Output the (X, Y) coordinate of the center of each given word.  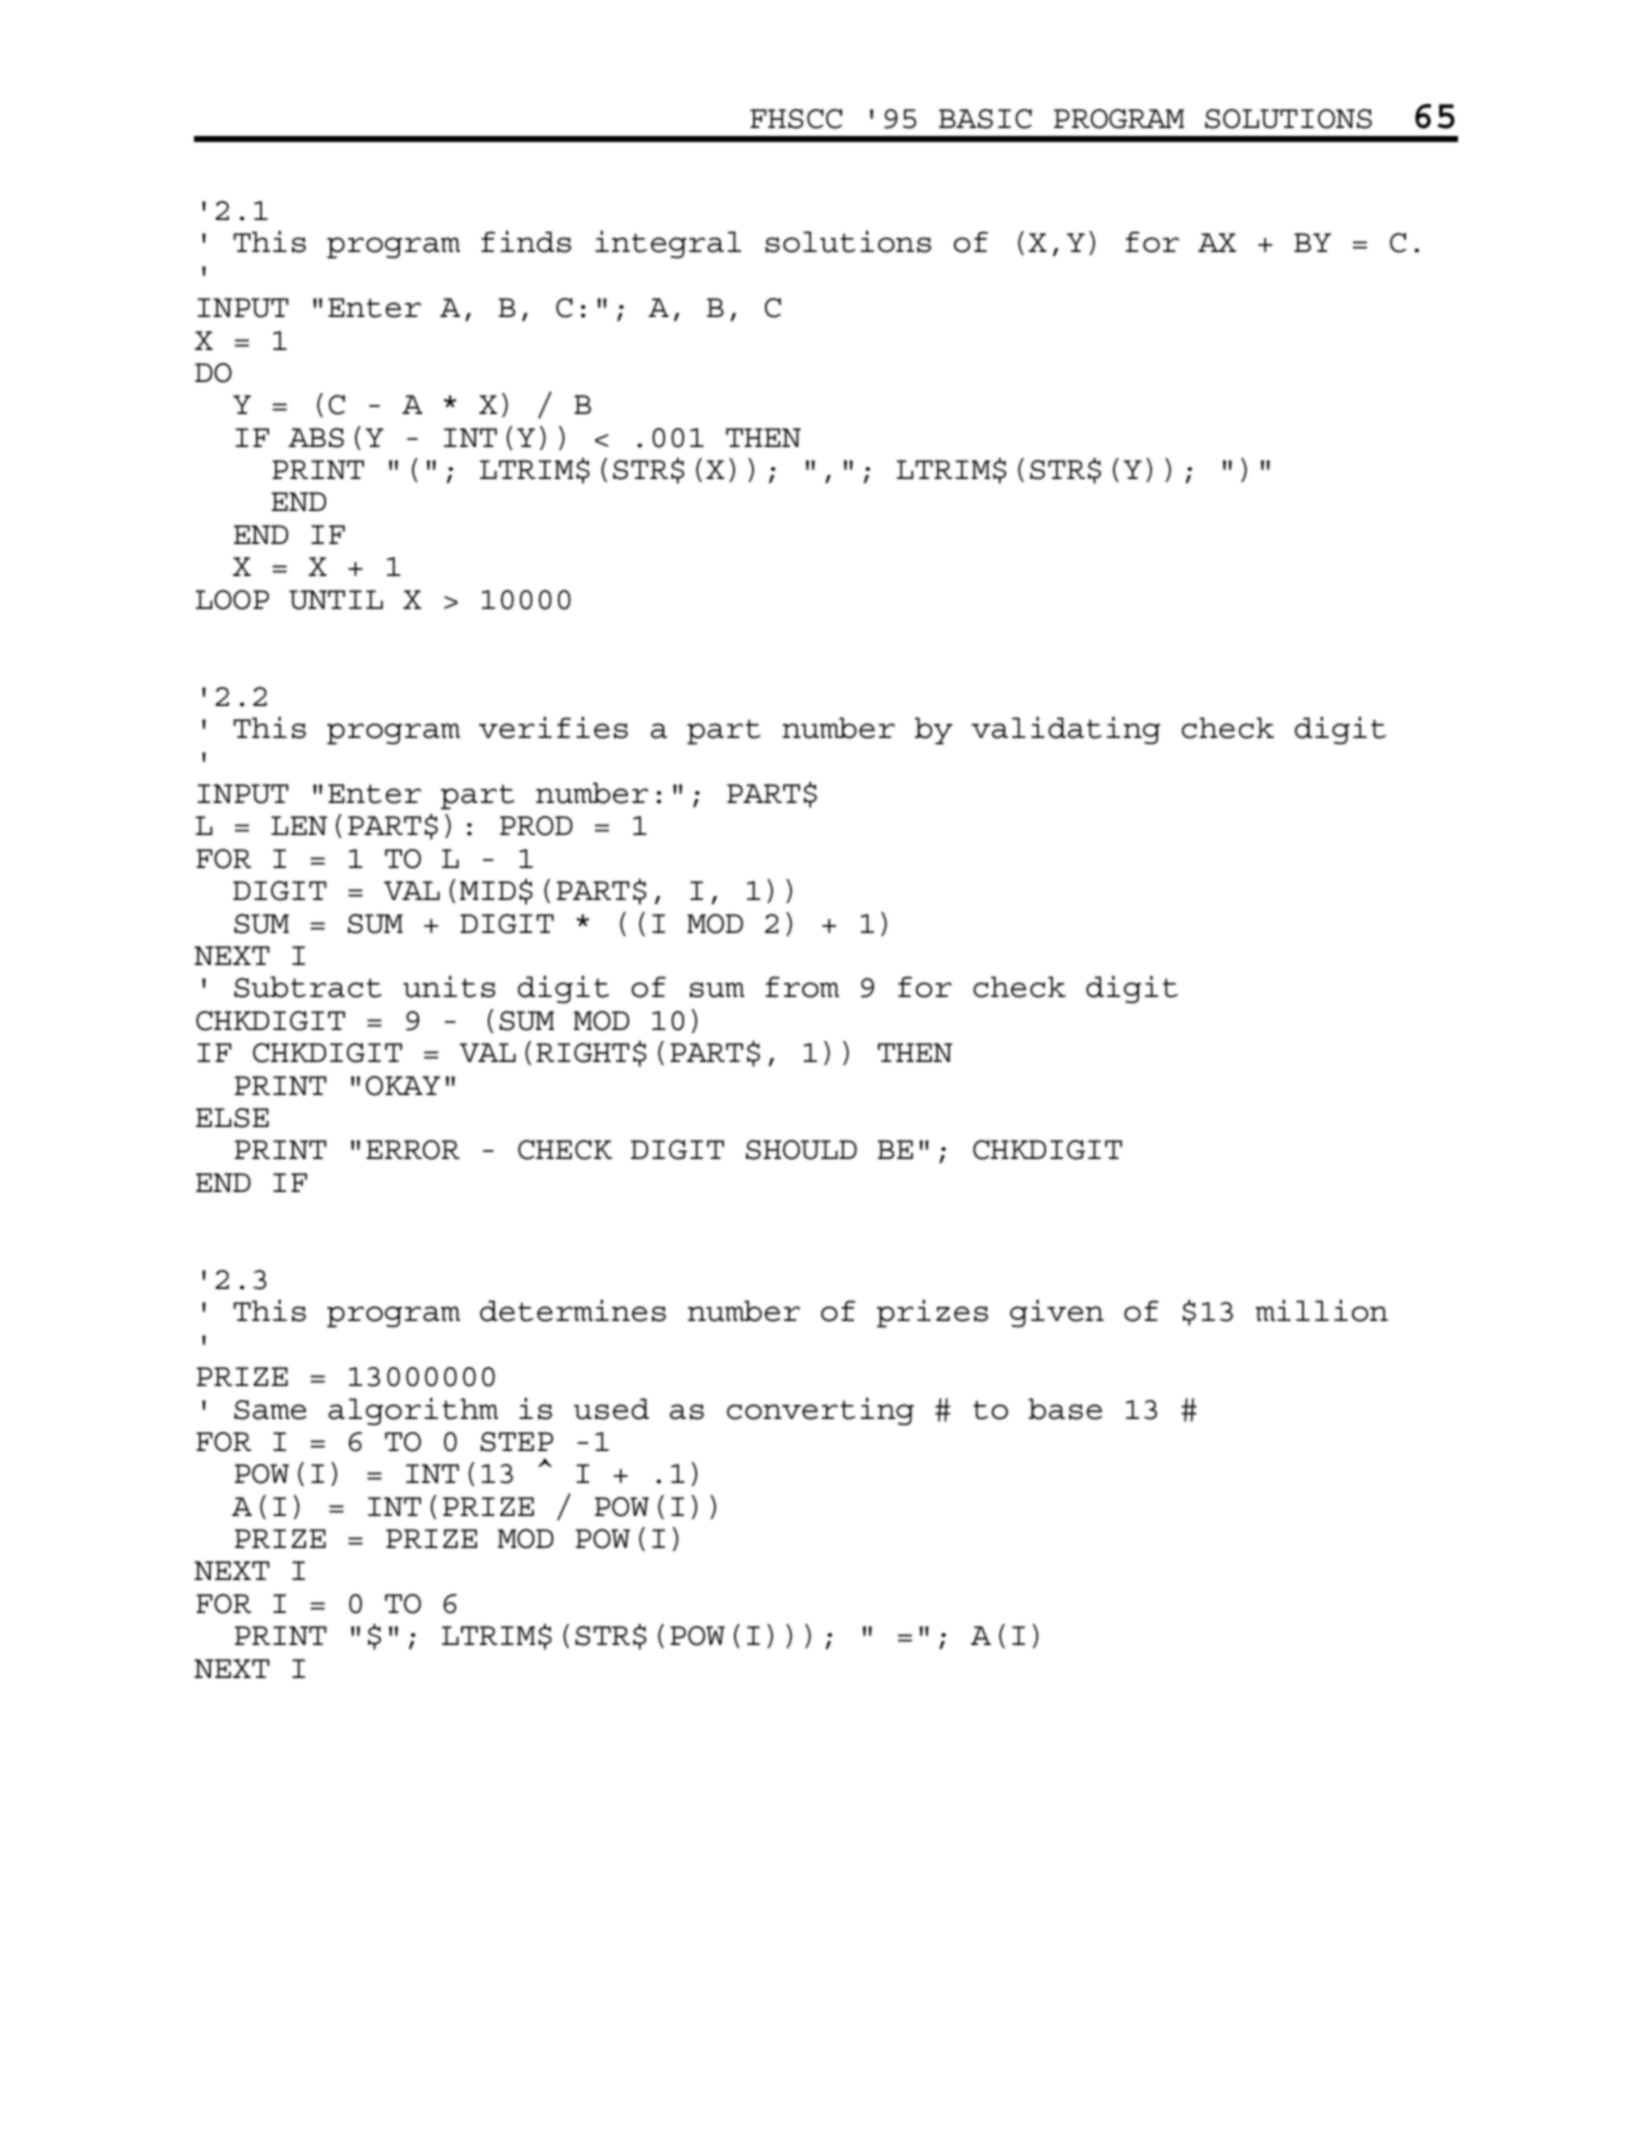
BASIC (985, 119)
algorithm (413, 1412)
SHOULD (801, 1150)
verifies (553, 728)
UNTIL (336, 600)
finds (526, 242)
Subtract (308, 987)
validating (1065, 731)
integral (668, 245)
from (802, 987)
